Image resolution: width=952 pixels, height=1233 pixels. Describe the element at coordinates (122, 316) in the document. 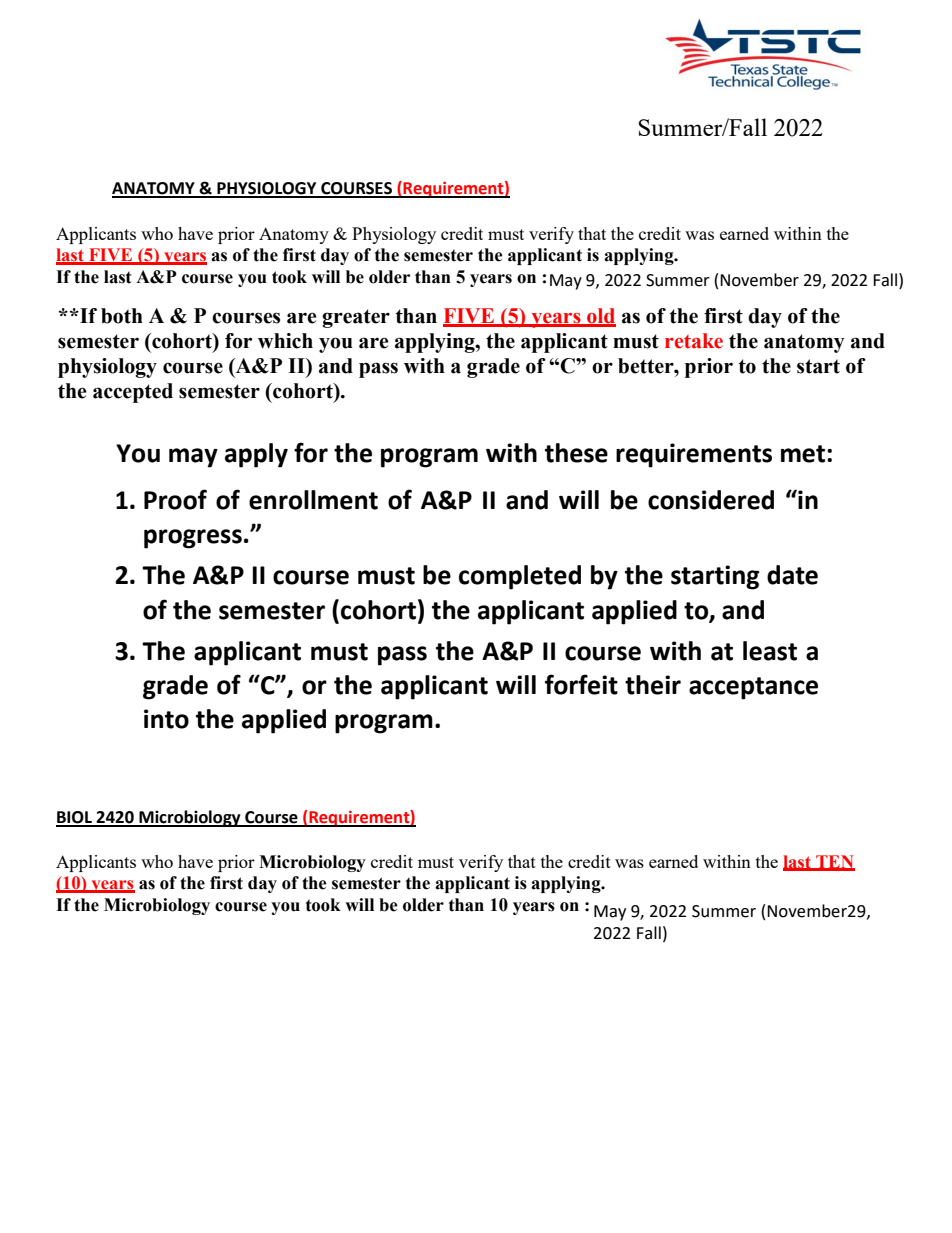

I see `both` at that location.
